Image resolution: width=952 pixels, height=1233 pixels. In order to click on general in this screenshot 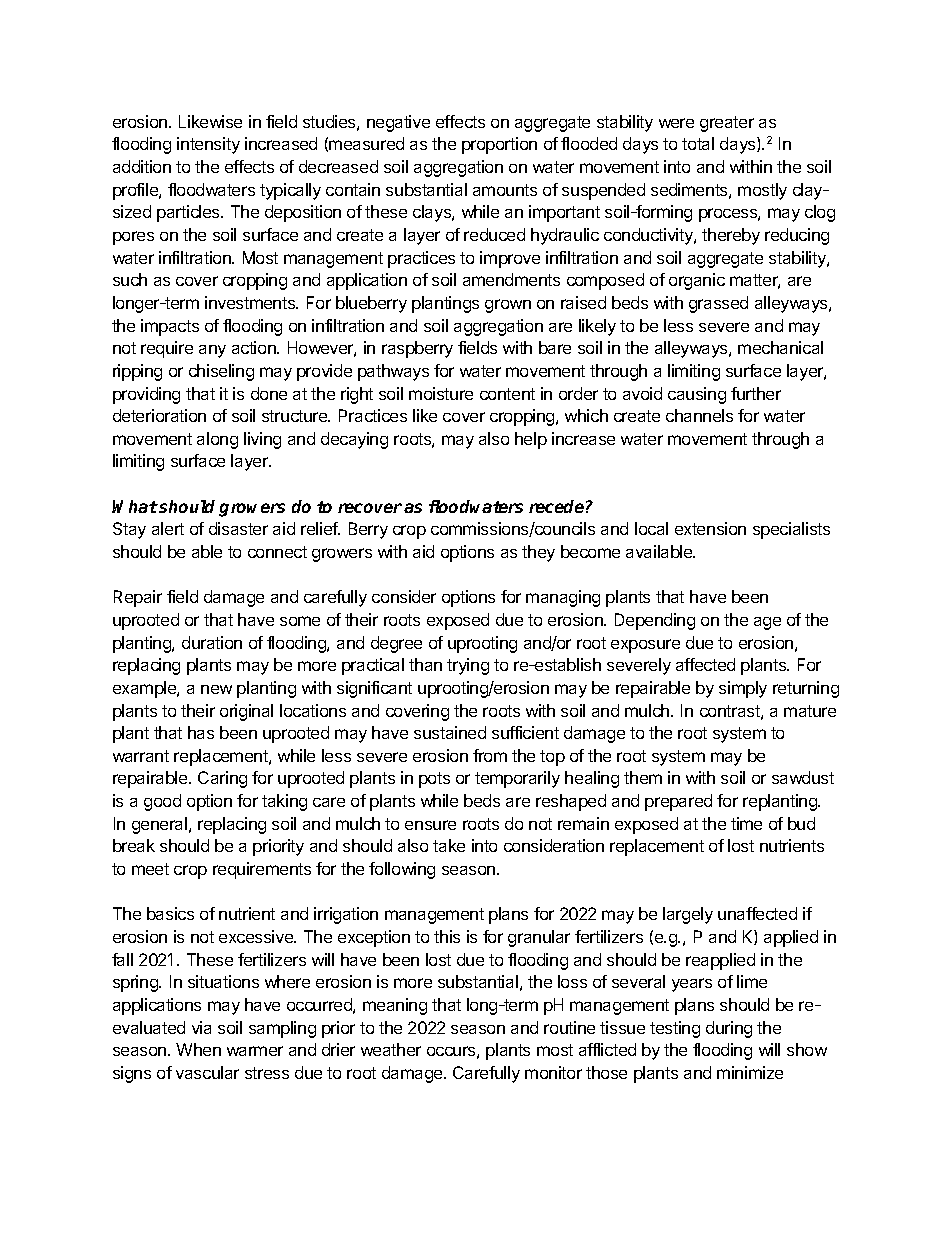, I will do `click(161, 825)`.
